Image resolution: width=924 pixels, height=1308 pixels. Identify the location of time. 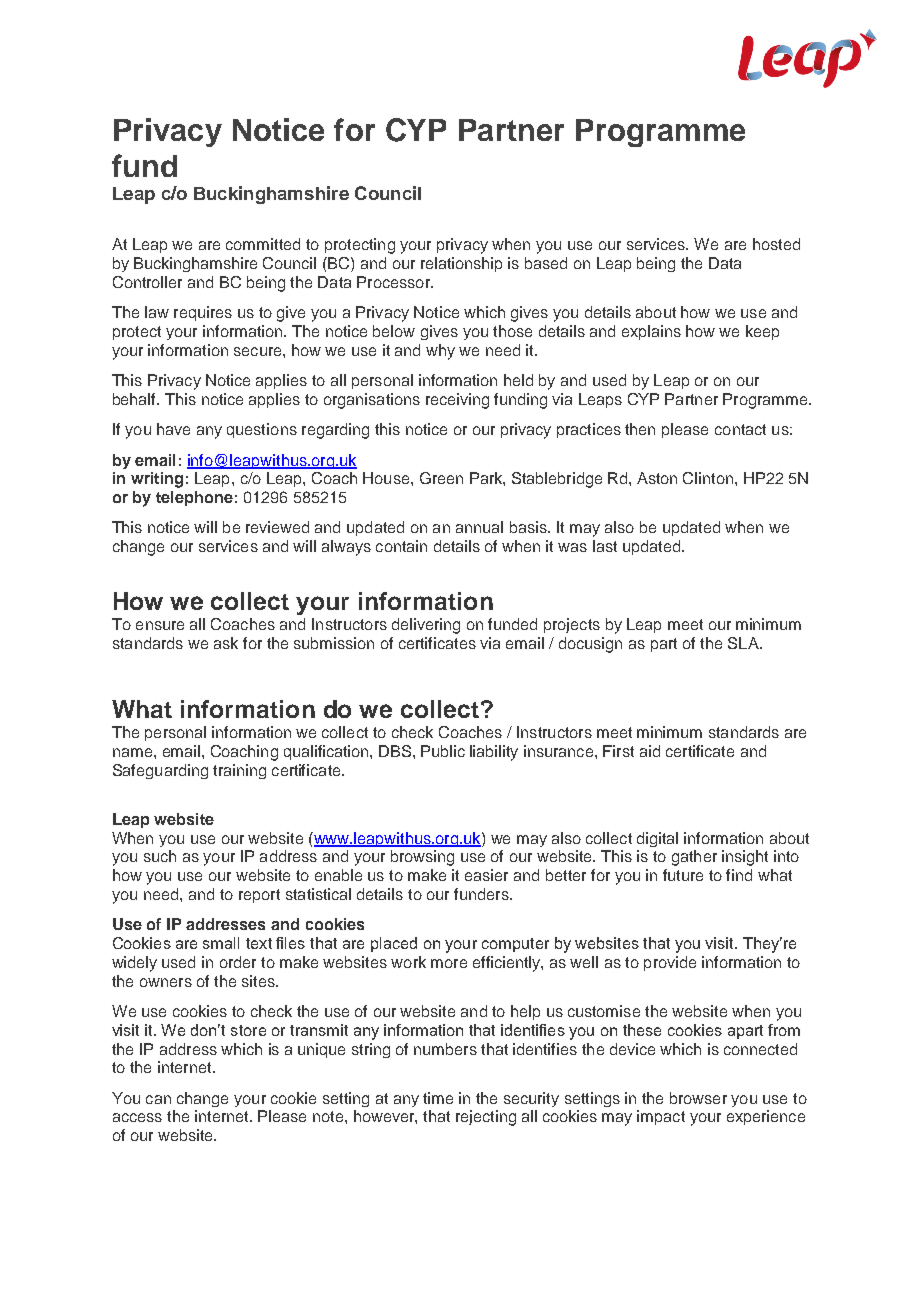
(438, 1098).
